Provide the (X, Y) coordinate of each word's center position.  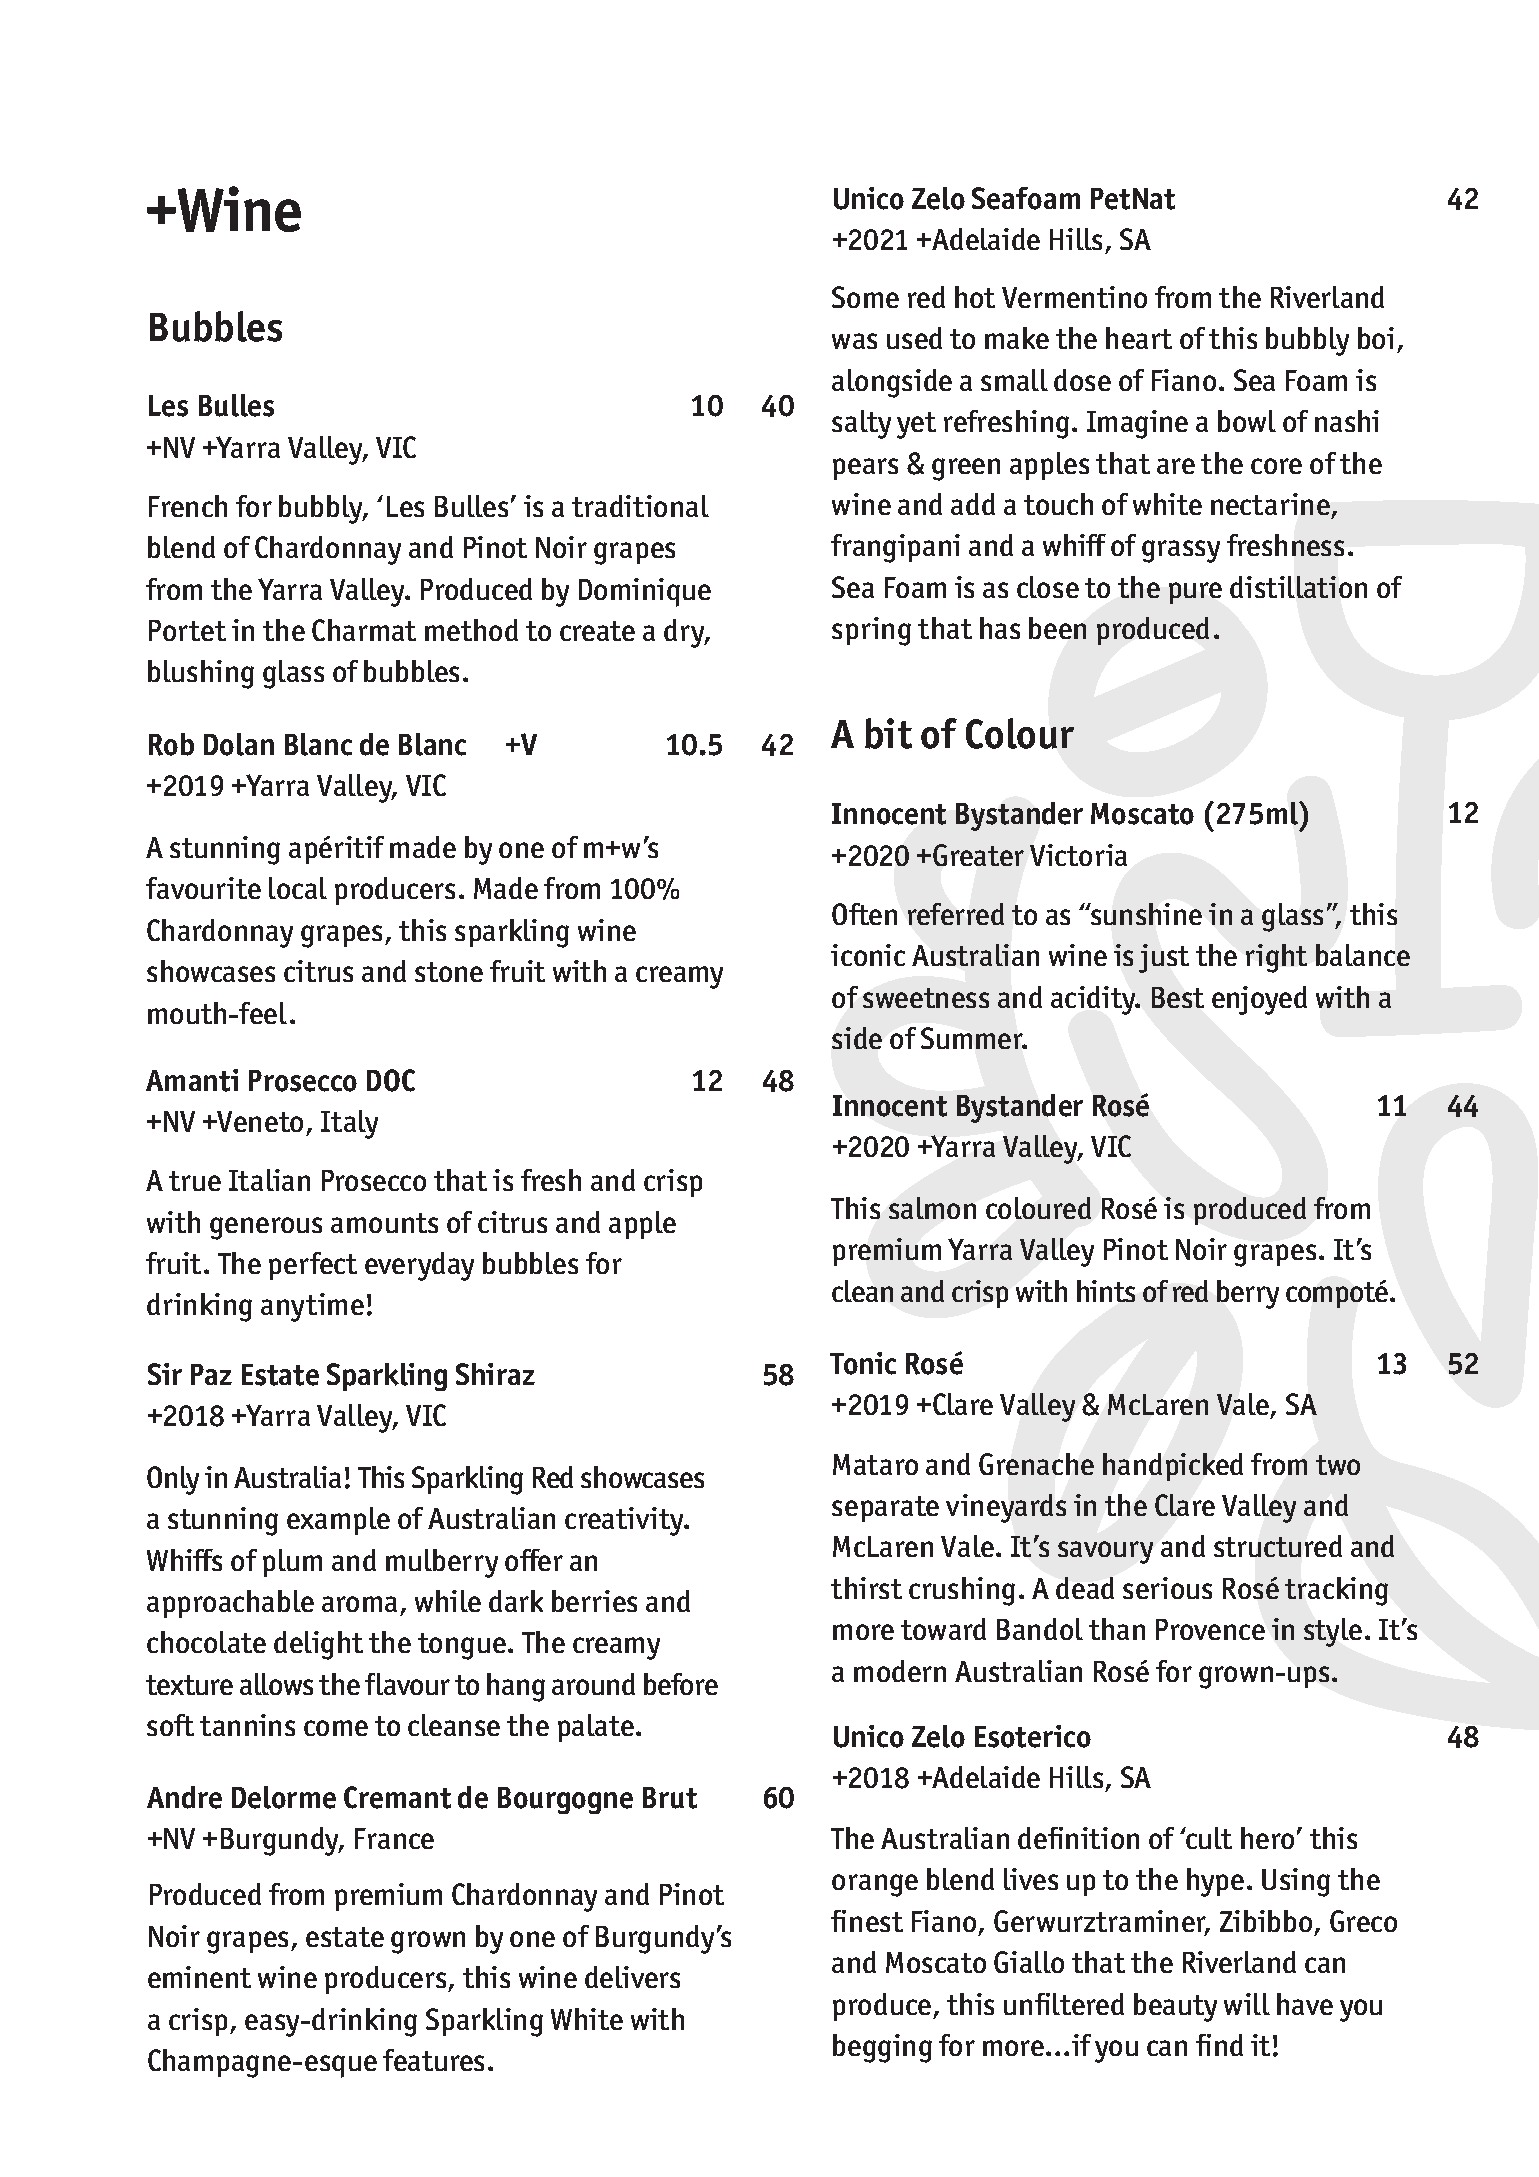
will (1247, 2004)
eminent (199, 1977)
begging (882, 2048)
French (188, 506)
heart (1139, 338)
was (854, 341)
